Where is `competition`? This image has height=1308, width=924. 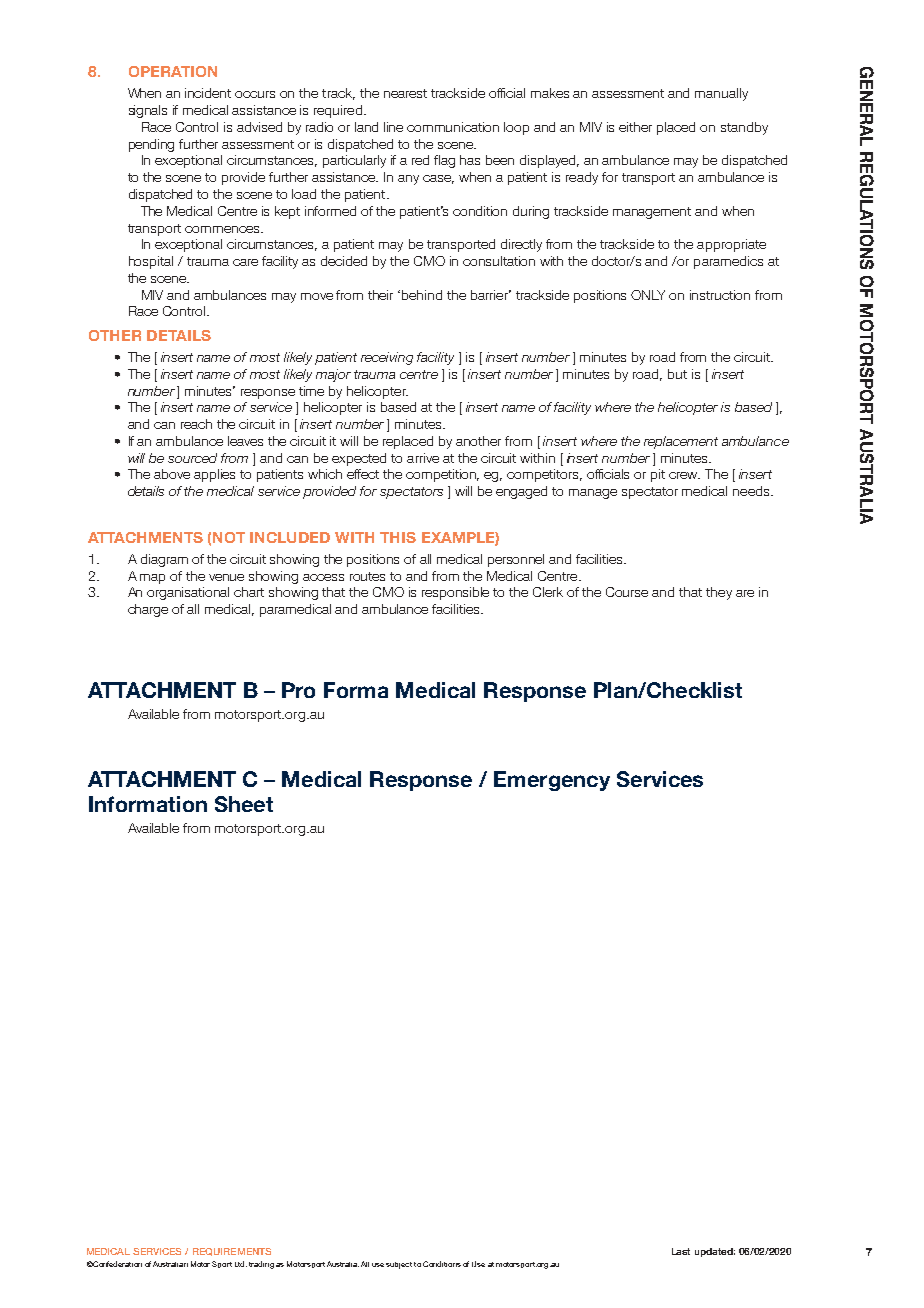
competition is located at coordinates (442, 475).
